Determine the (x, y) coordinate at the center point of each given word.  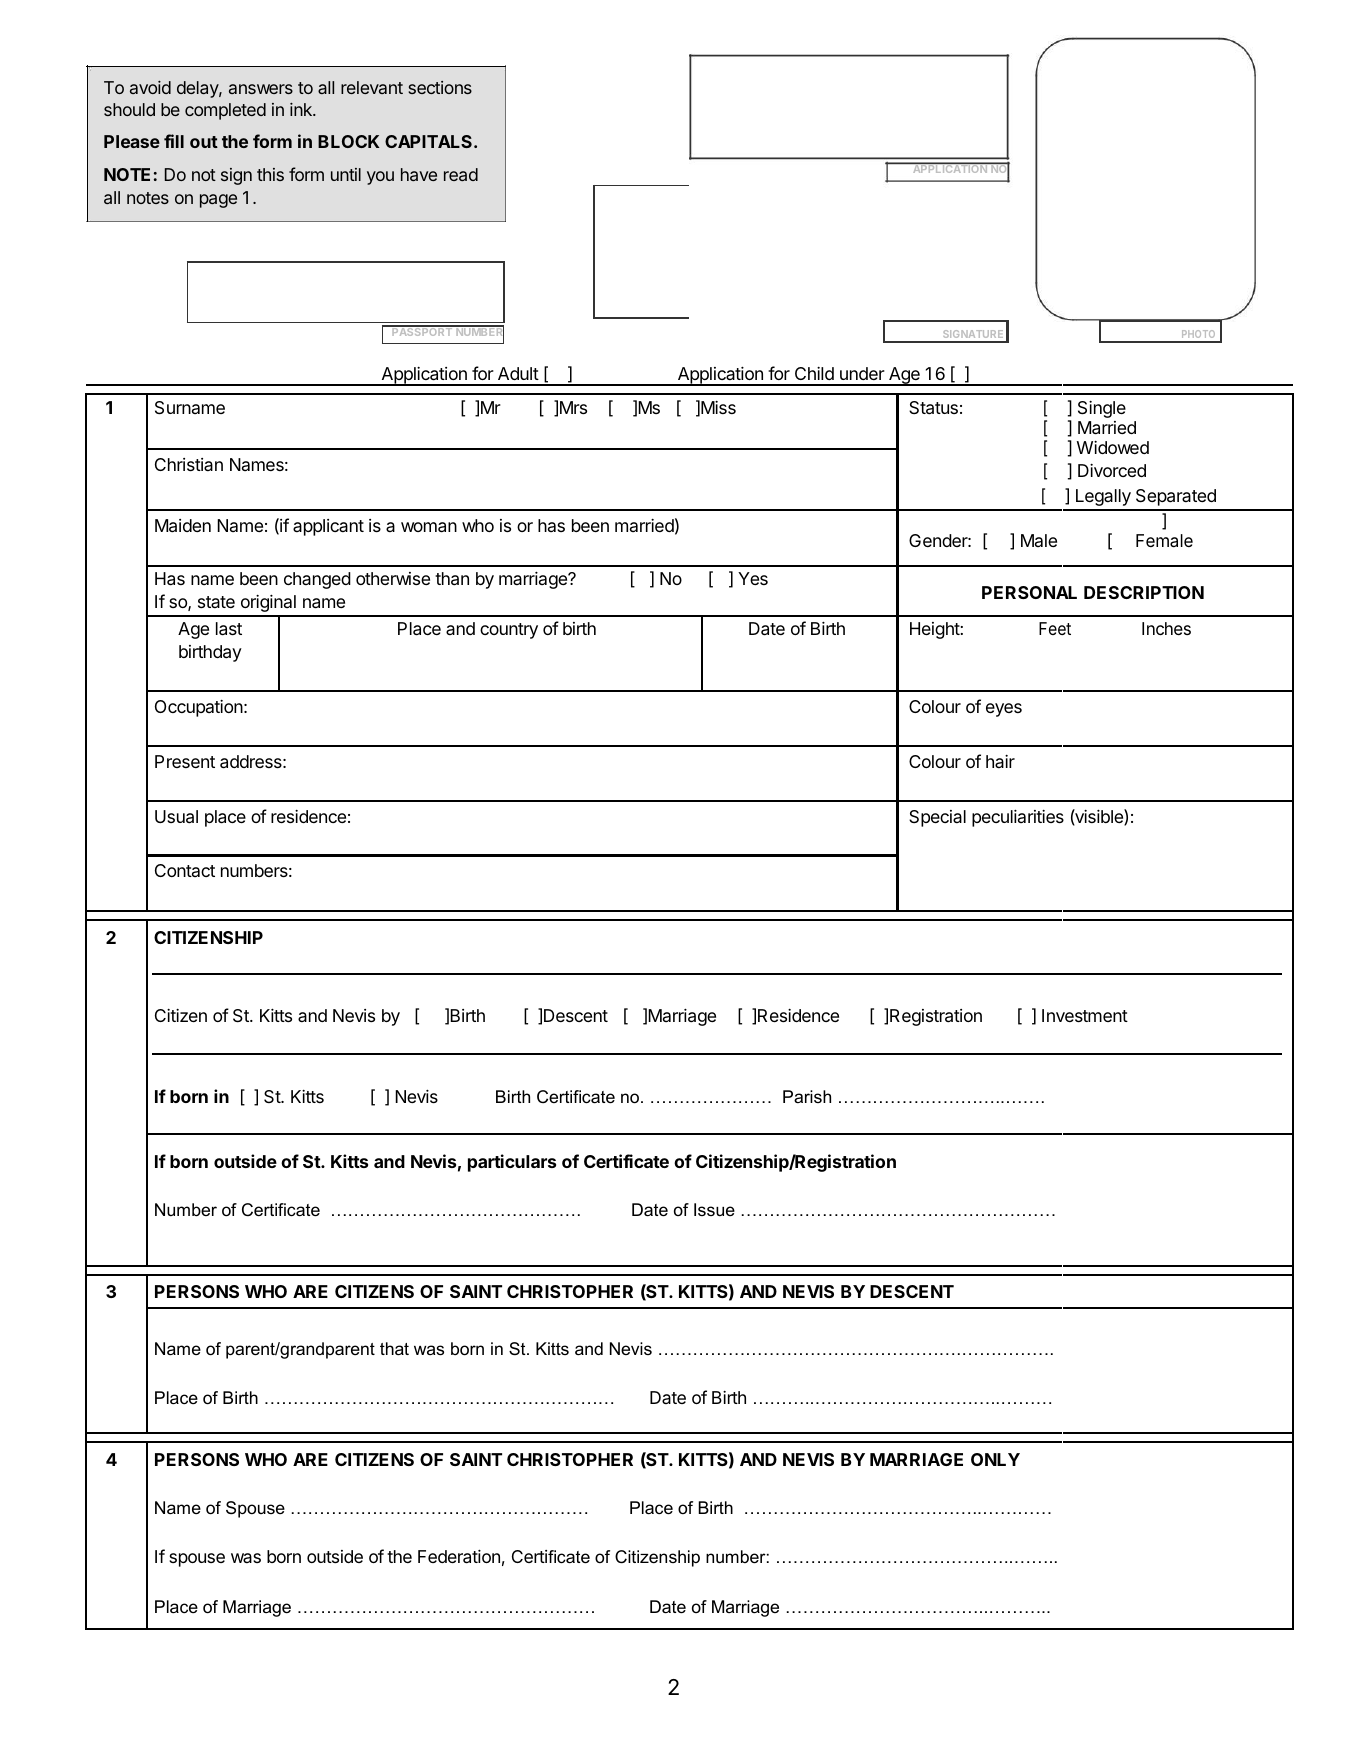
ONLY (995, 1459)
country (509, 631)
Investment (1085, 1015)
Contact (185, 870)
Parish (807, 1096)
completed (225, 111)
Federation (459, 1556)
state (216, 602)
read (461, 174)
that (394, 1348)
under (862, 373)
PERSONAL (1029, 592)
